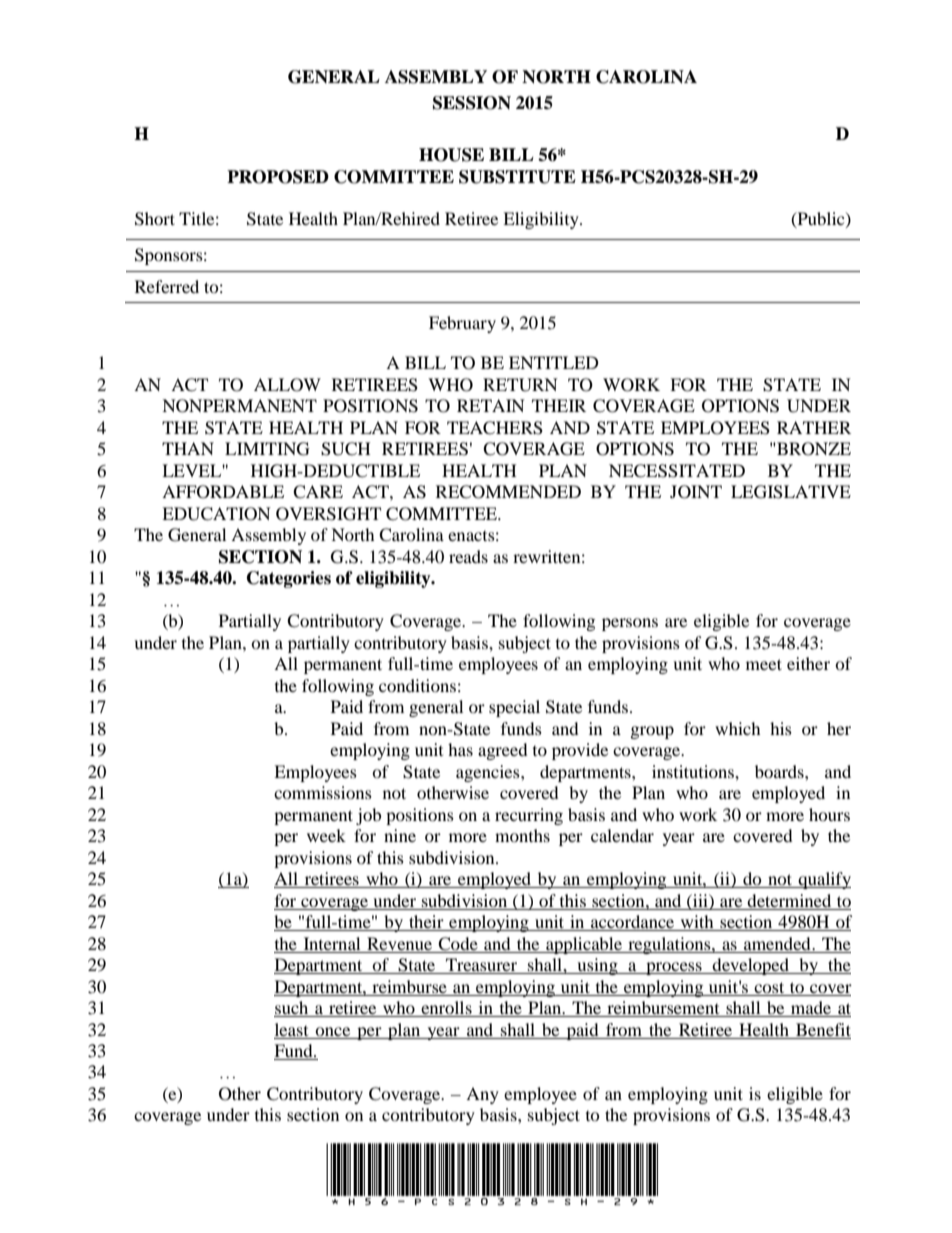 The height and width of the document is (1233, 952). I want to click on SUBSTITUTE, so click(517, 177).
